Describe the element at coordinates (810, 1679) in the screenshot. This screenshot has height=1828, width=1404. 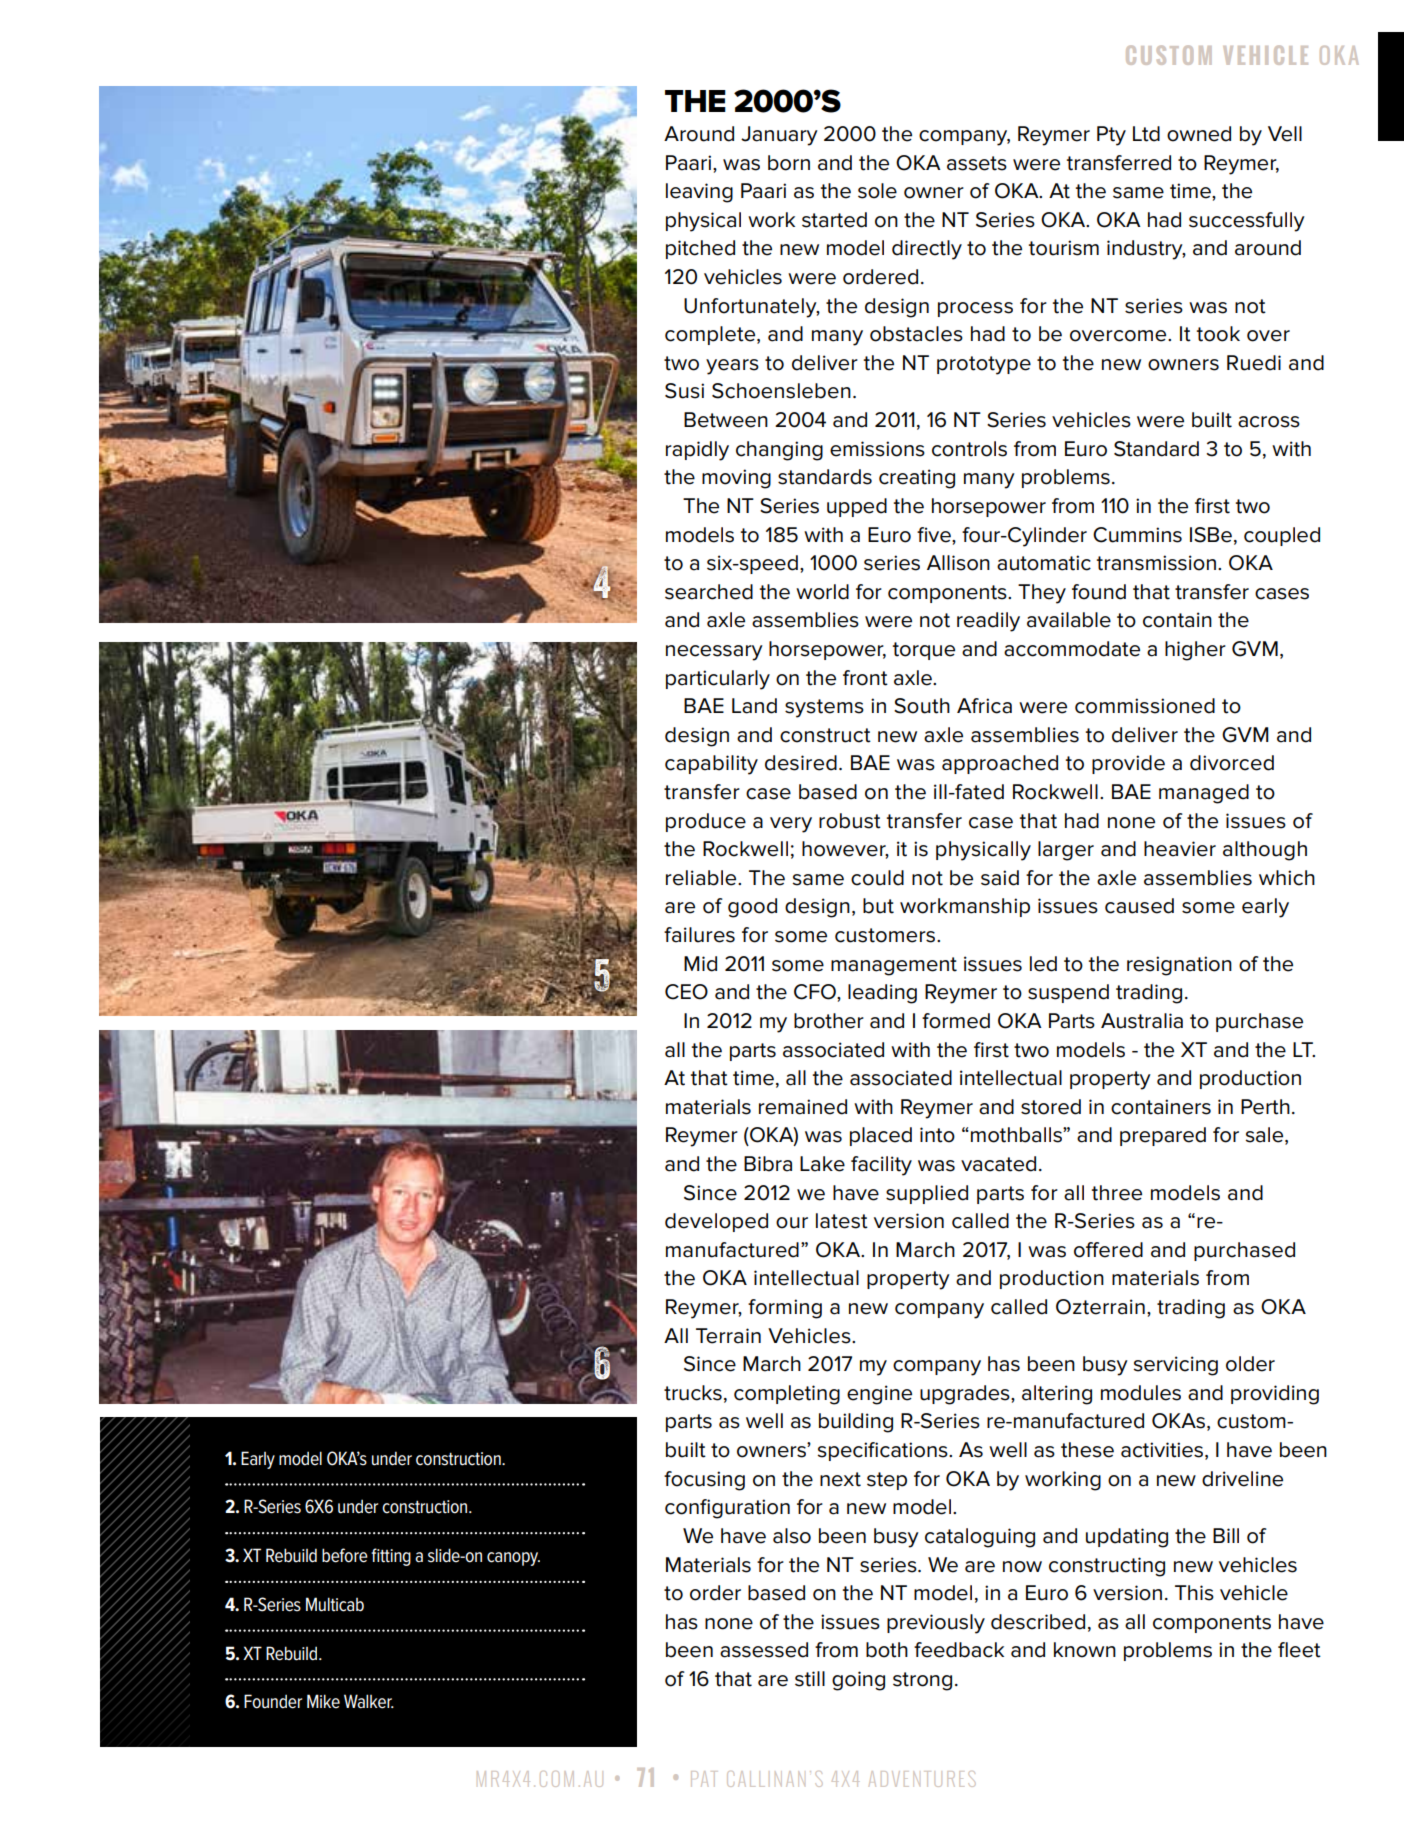
I see `still` at that location.
